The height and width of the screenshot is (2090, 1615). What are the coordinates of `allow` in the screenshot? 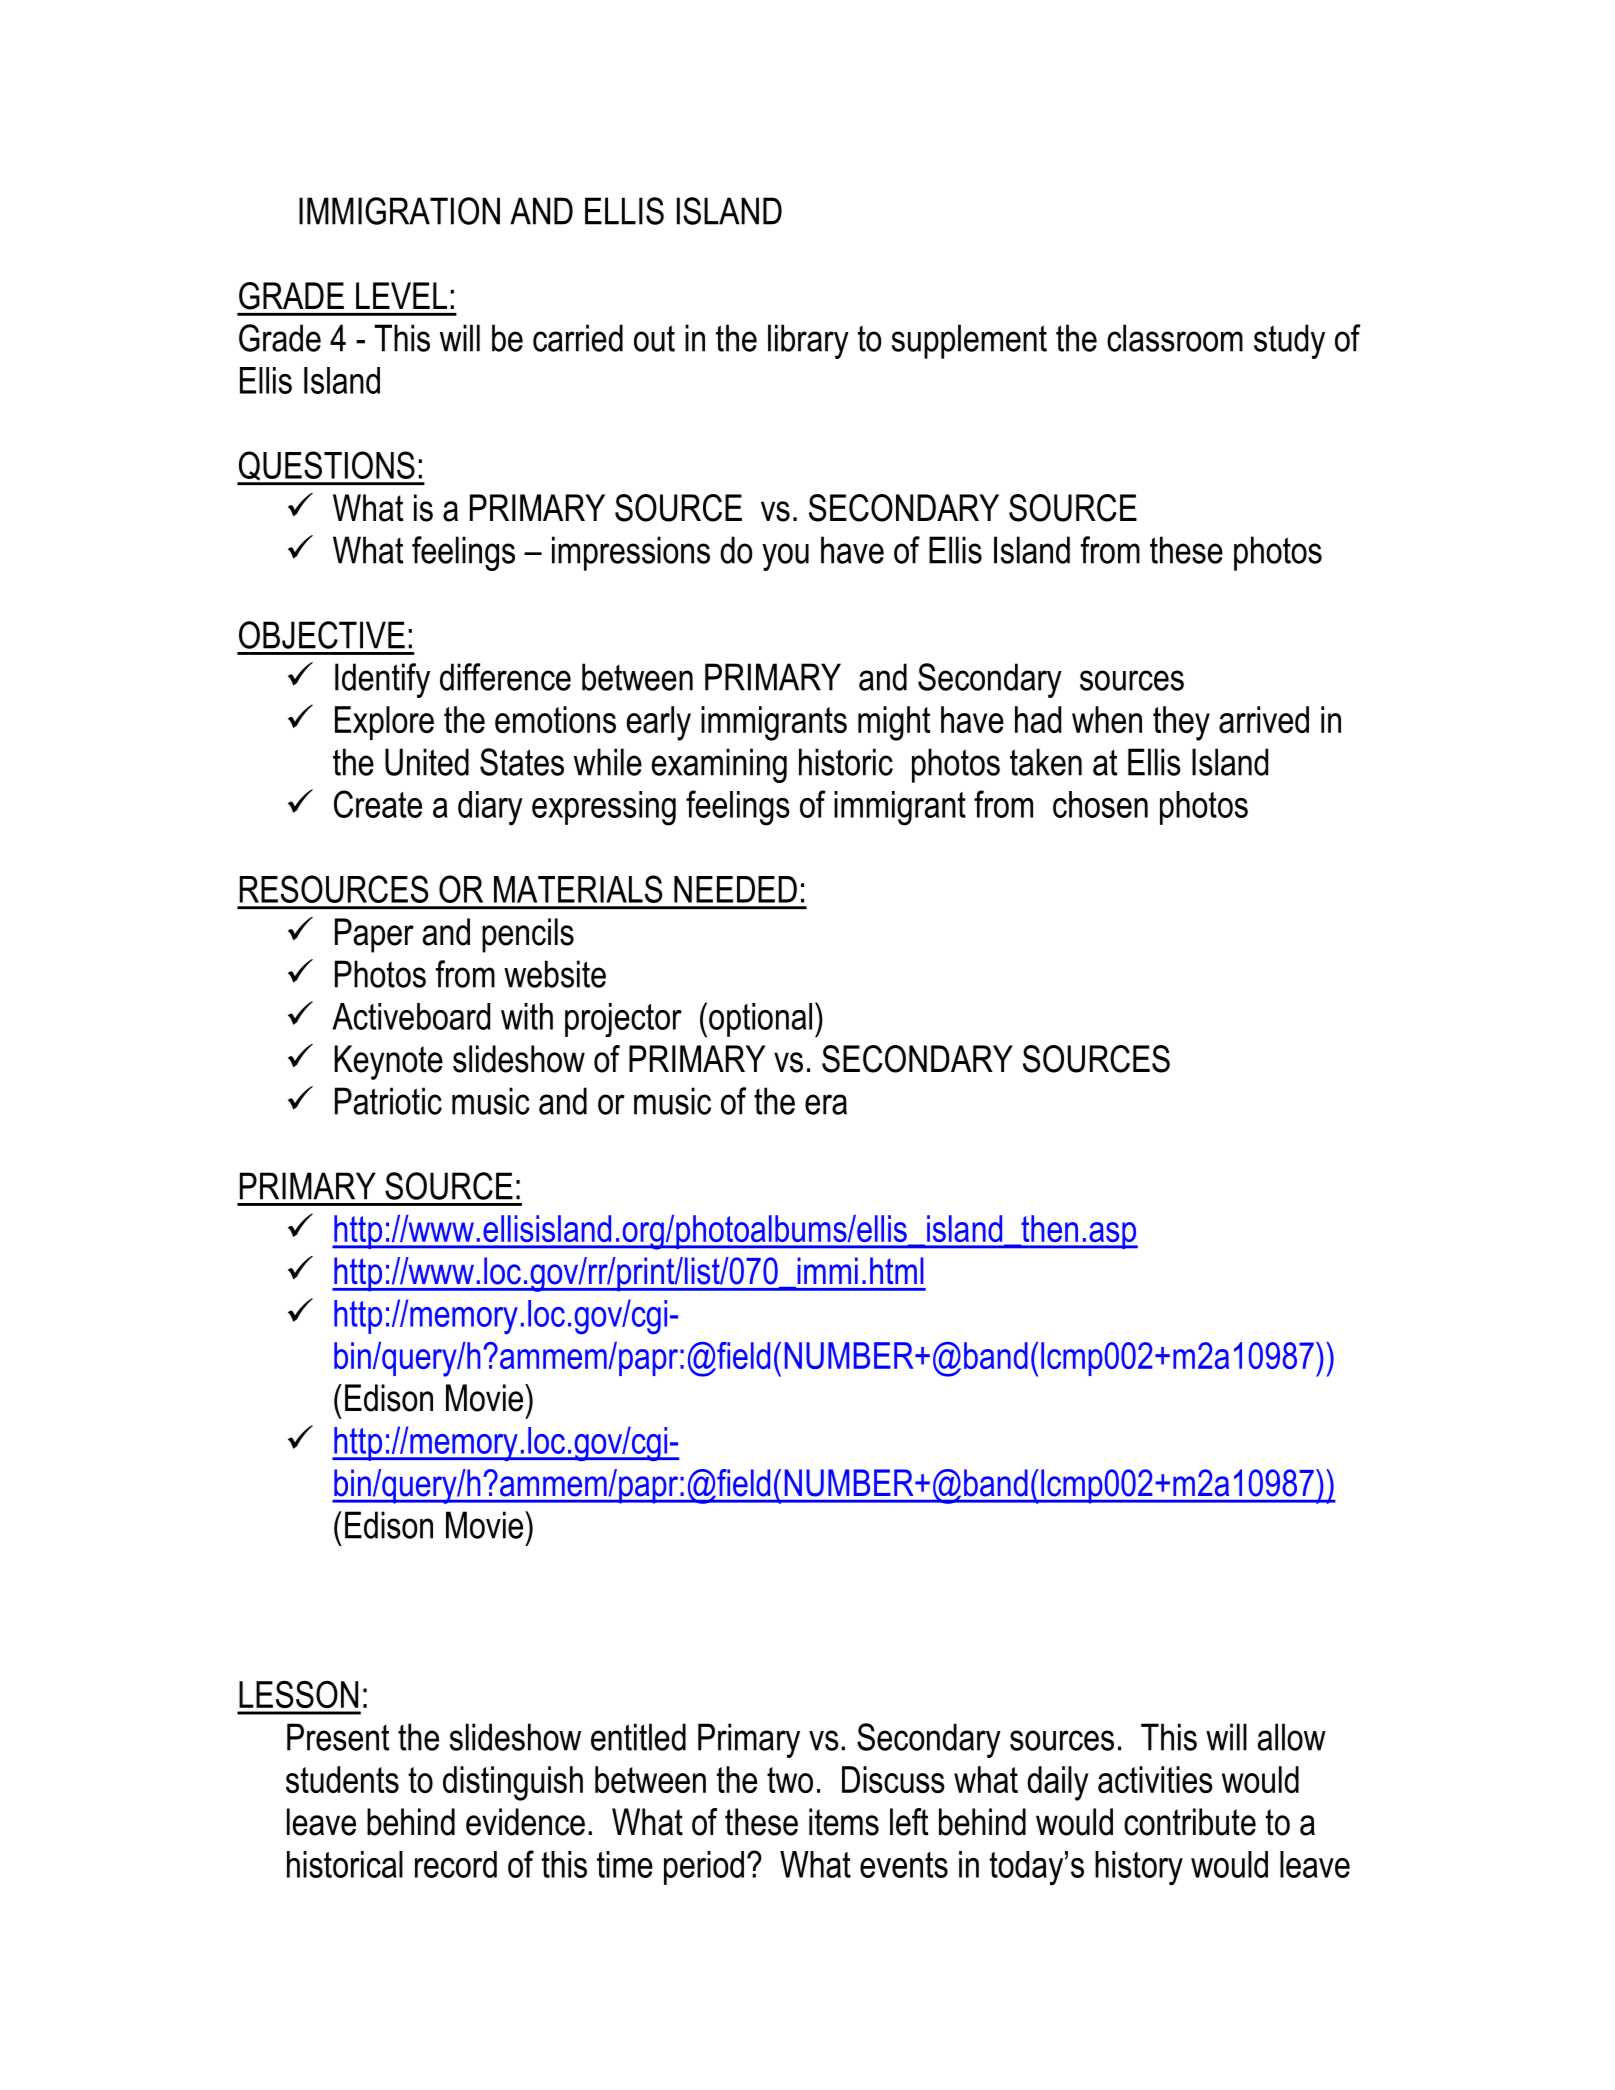 It's located at (1292, 1737).
